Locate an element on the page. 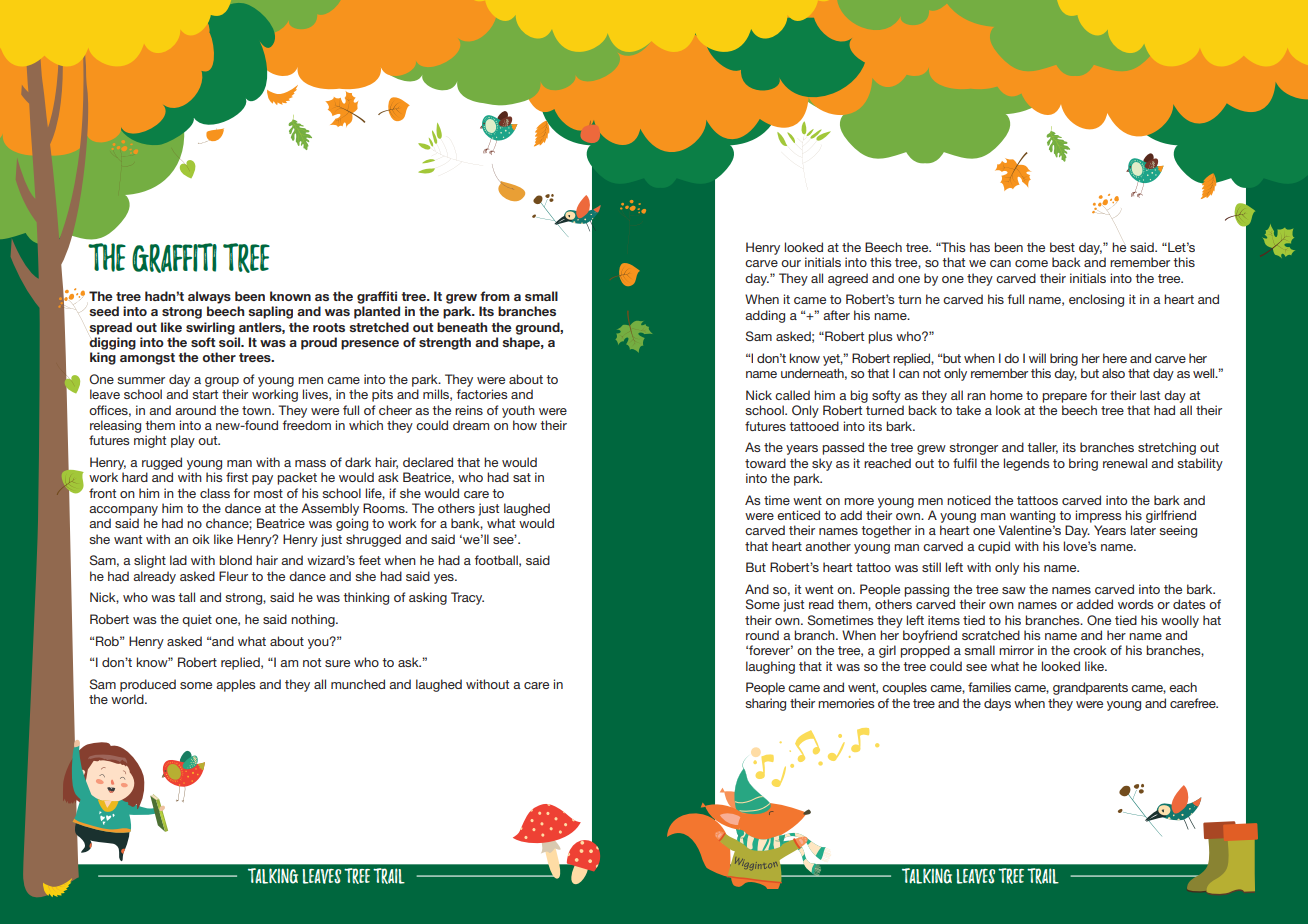 This page has width=1308, height=924. sharing is located at coordinates (765, 704).
